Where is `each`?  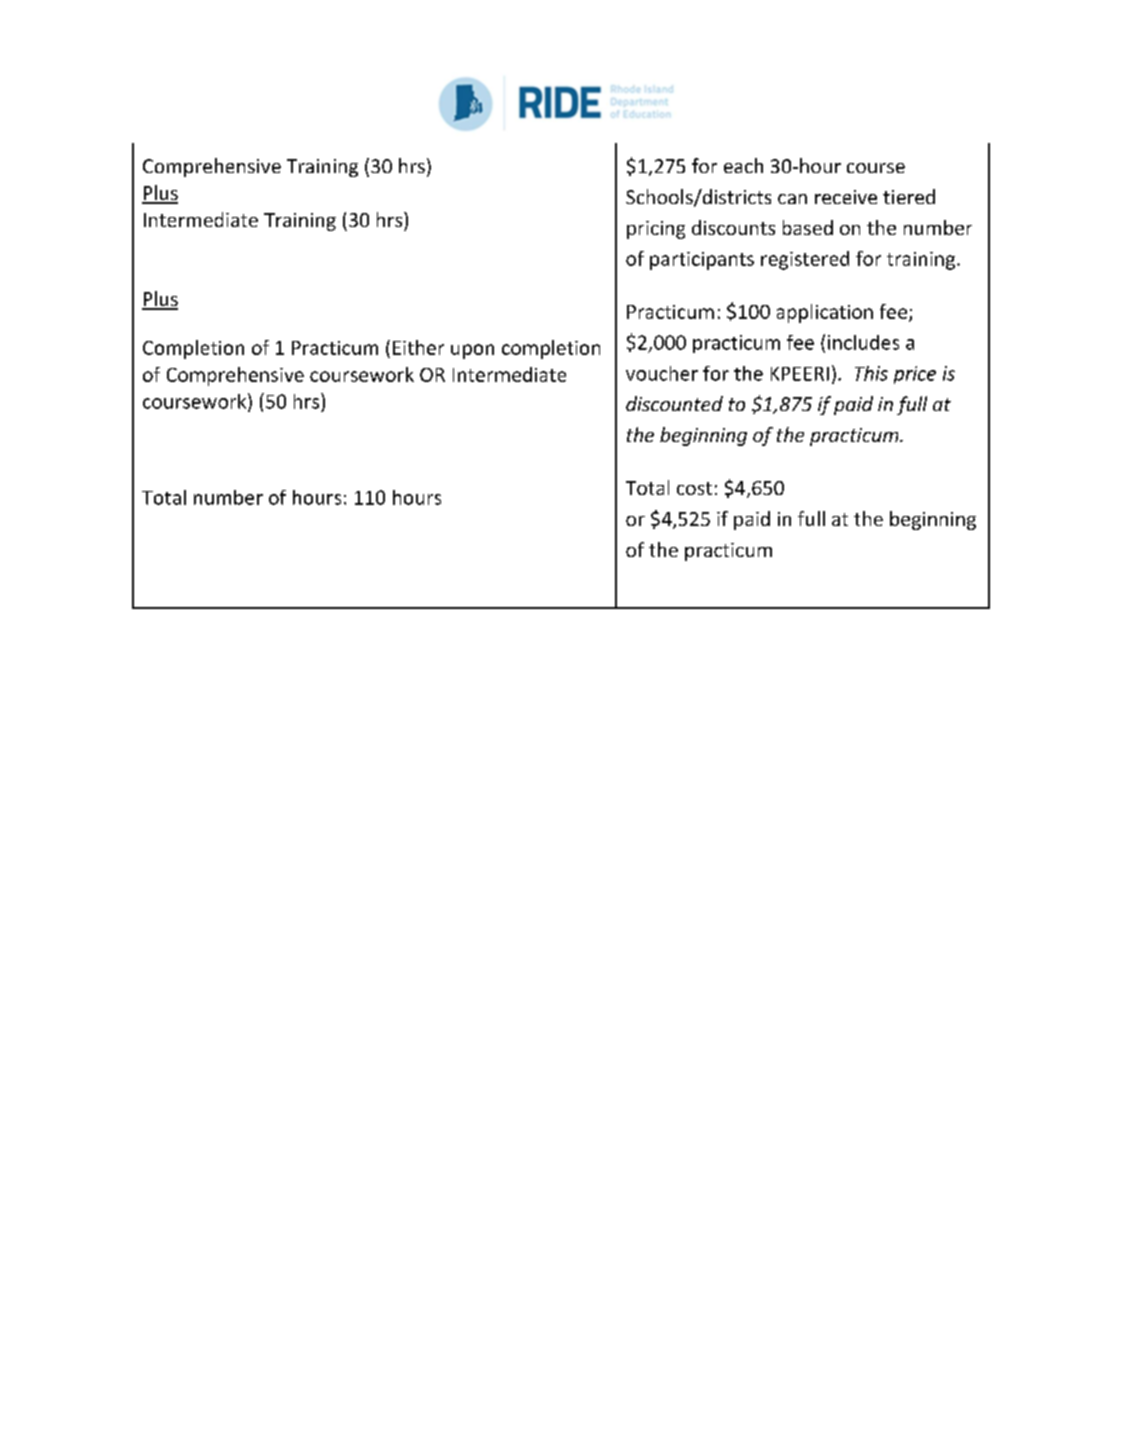
each is located at coordinates (743, 165).
